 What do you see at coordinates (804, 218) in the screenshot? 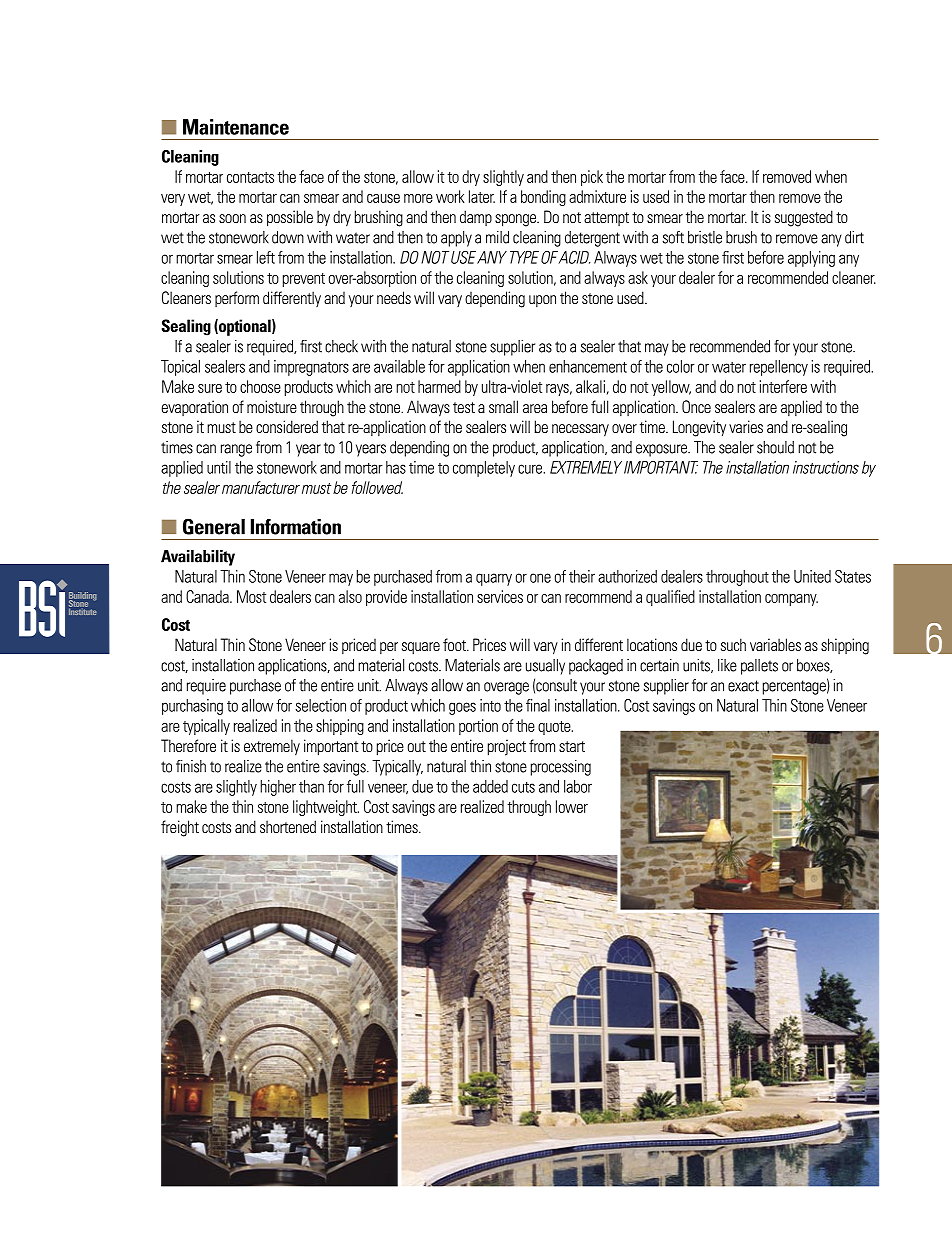
I see `suggested` at bounding box center [804, 218].
